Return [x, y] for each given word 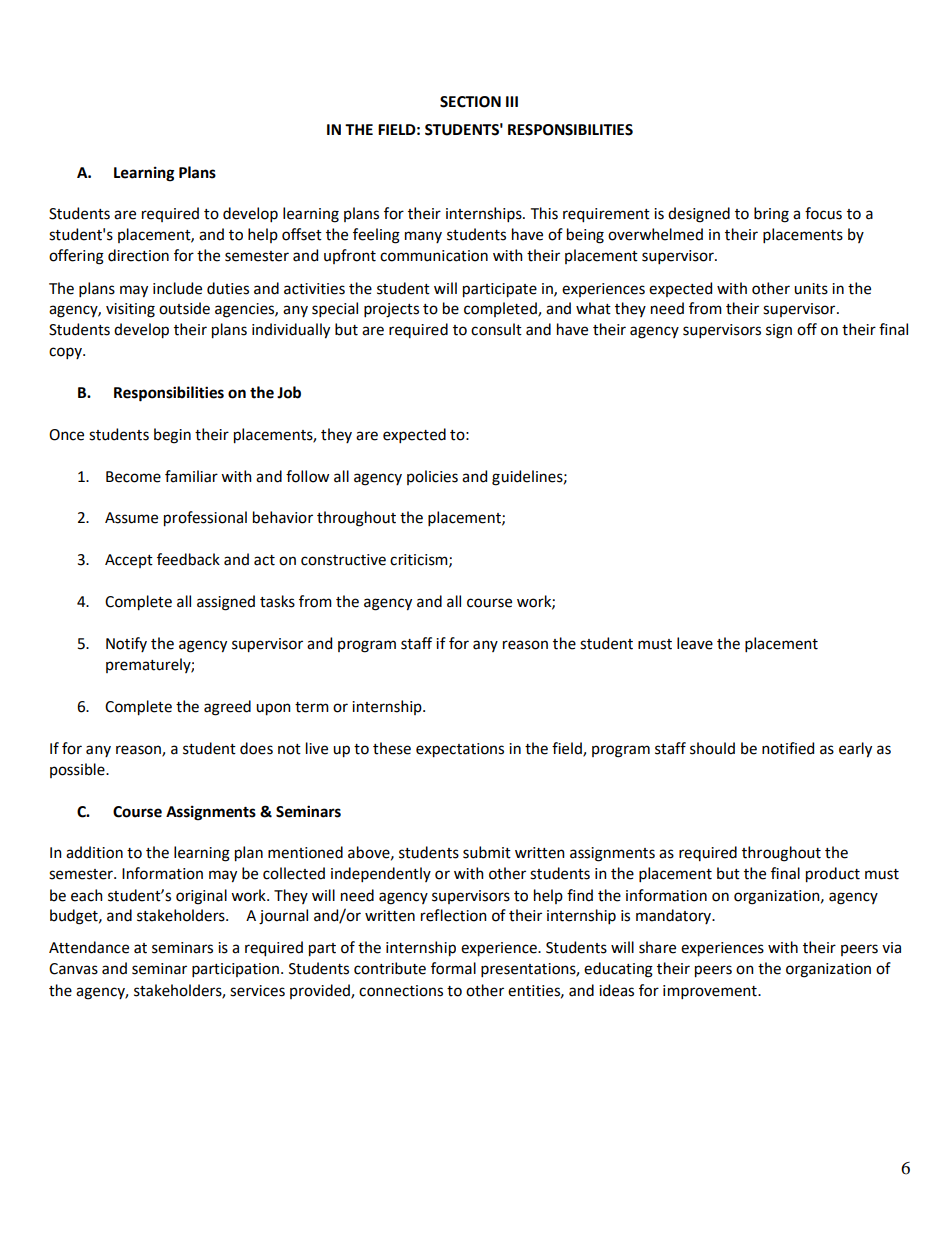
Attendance [89, 947]
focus [823, 213]
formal [453, 968]
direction [138, 255]
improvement [711, 992]
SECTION [470, 102]
